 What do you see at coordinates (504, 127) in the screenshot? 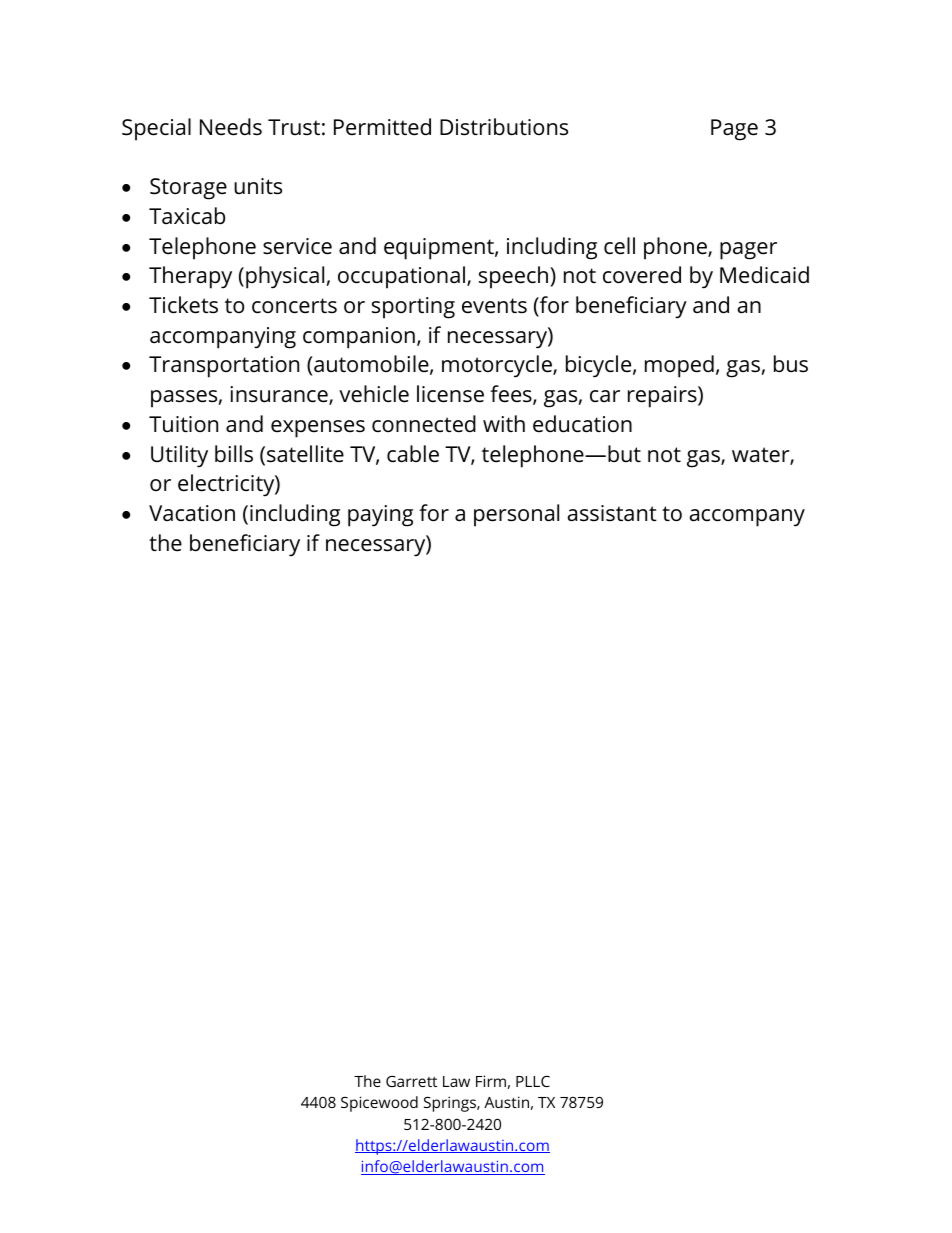
I see `Distributions` at bounding box center [504, 127].
